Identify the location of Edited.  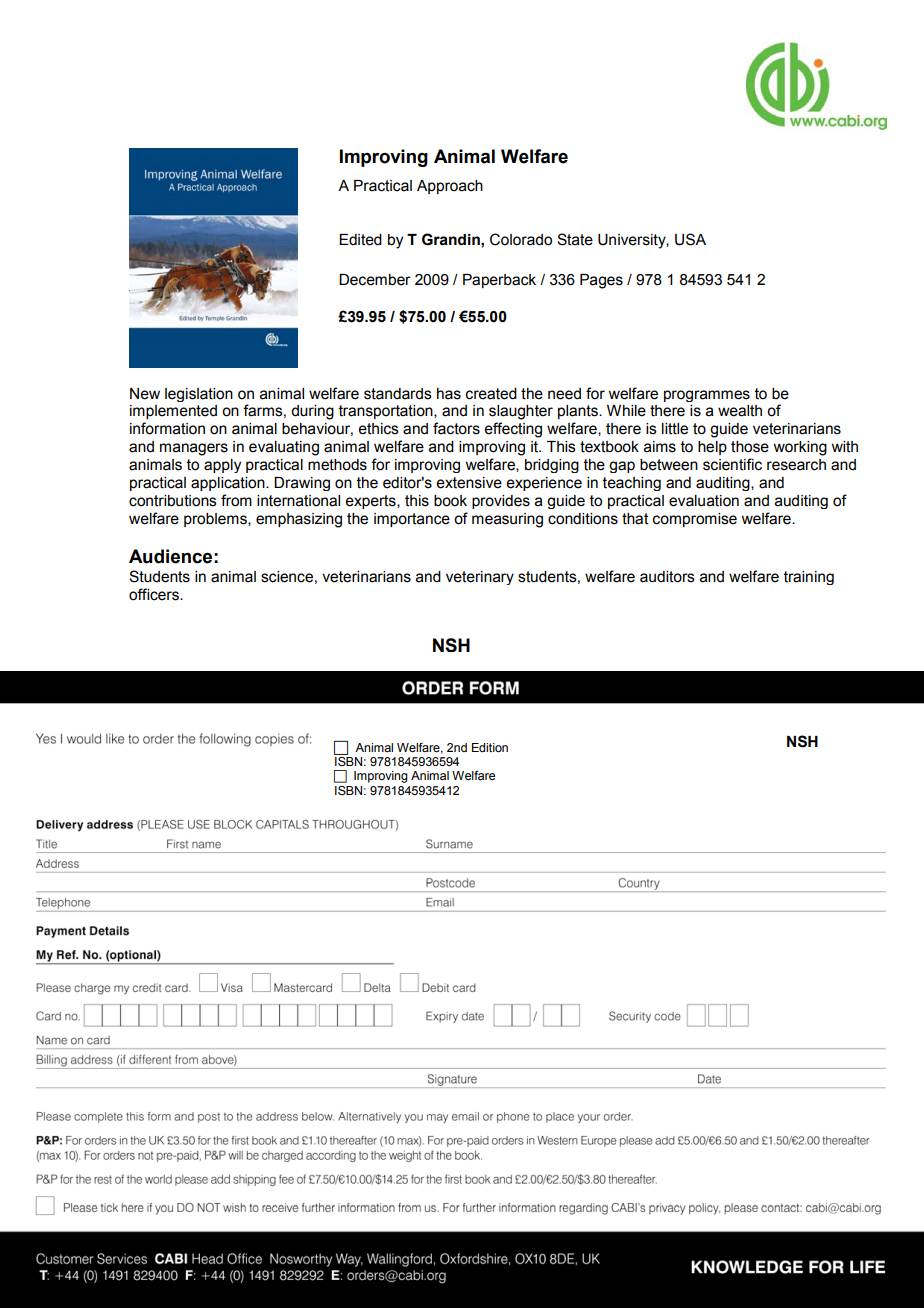
(360, 240).
